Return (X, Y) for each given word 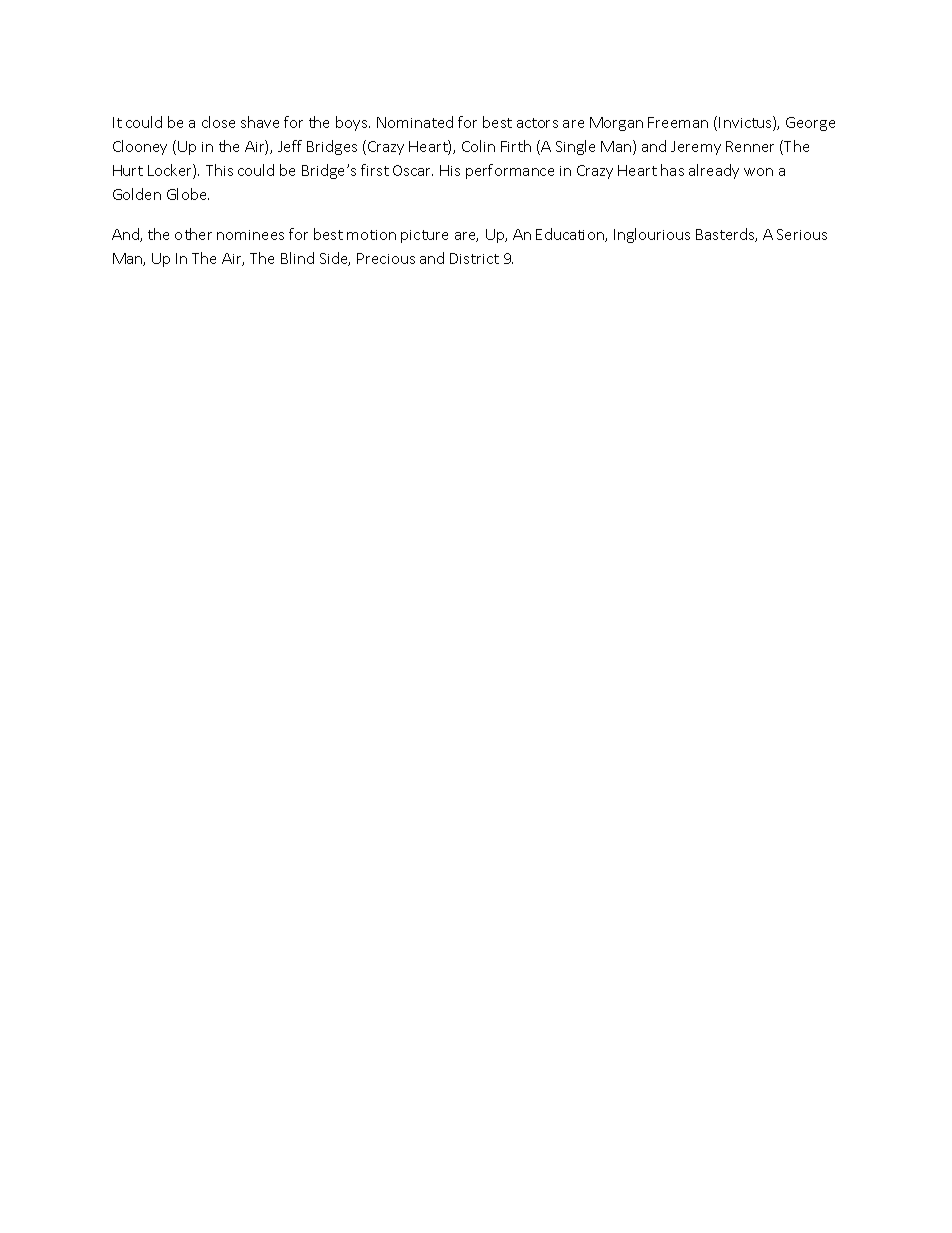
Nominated (415, 122)
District (474, 258)
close (218, 122)
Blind (297, 258)
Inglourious (652, 235)
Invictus (746, 123)
